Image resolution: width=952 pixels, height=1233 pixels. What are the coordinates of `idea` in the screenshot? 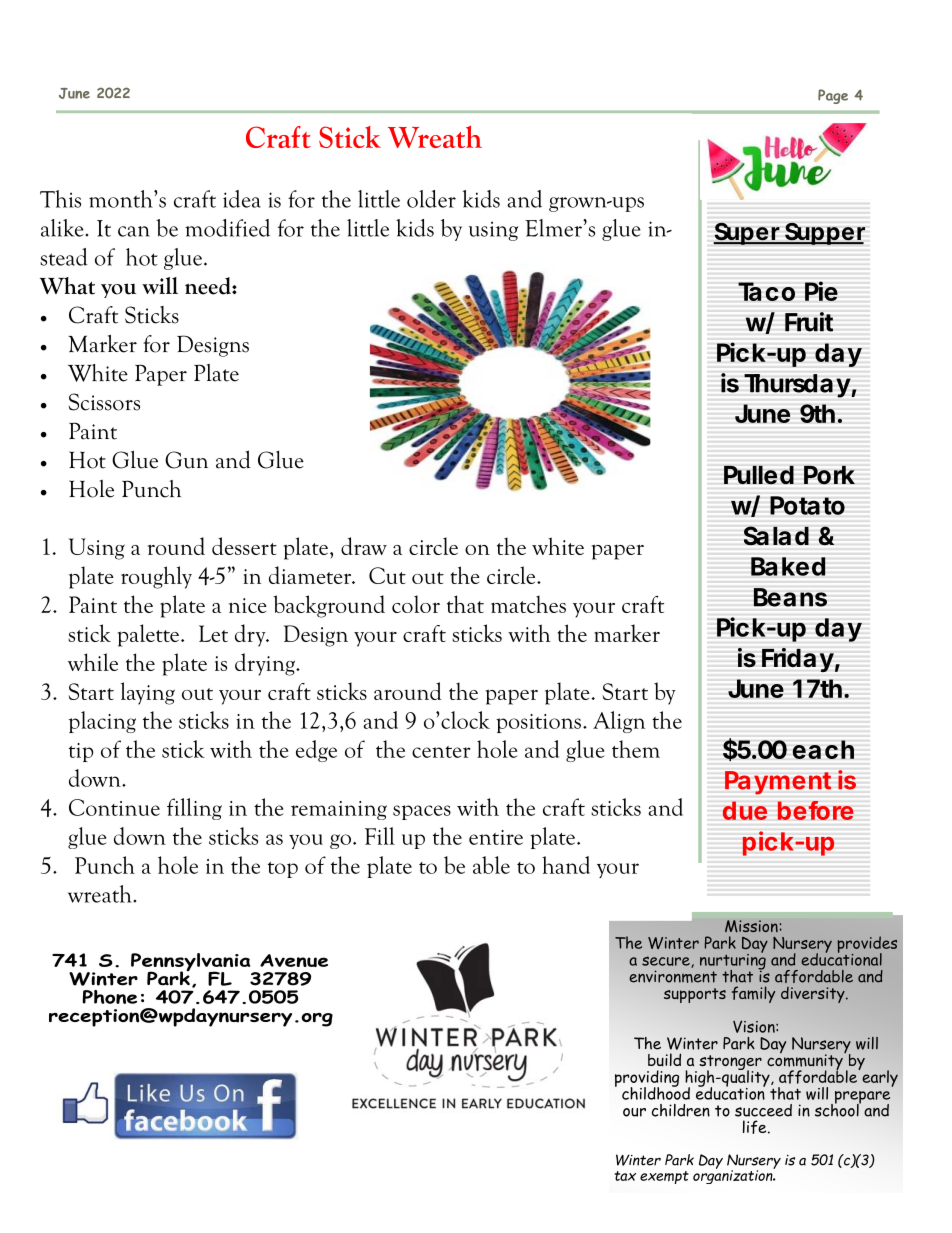 It's located at (242, 199).
